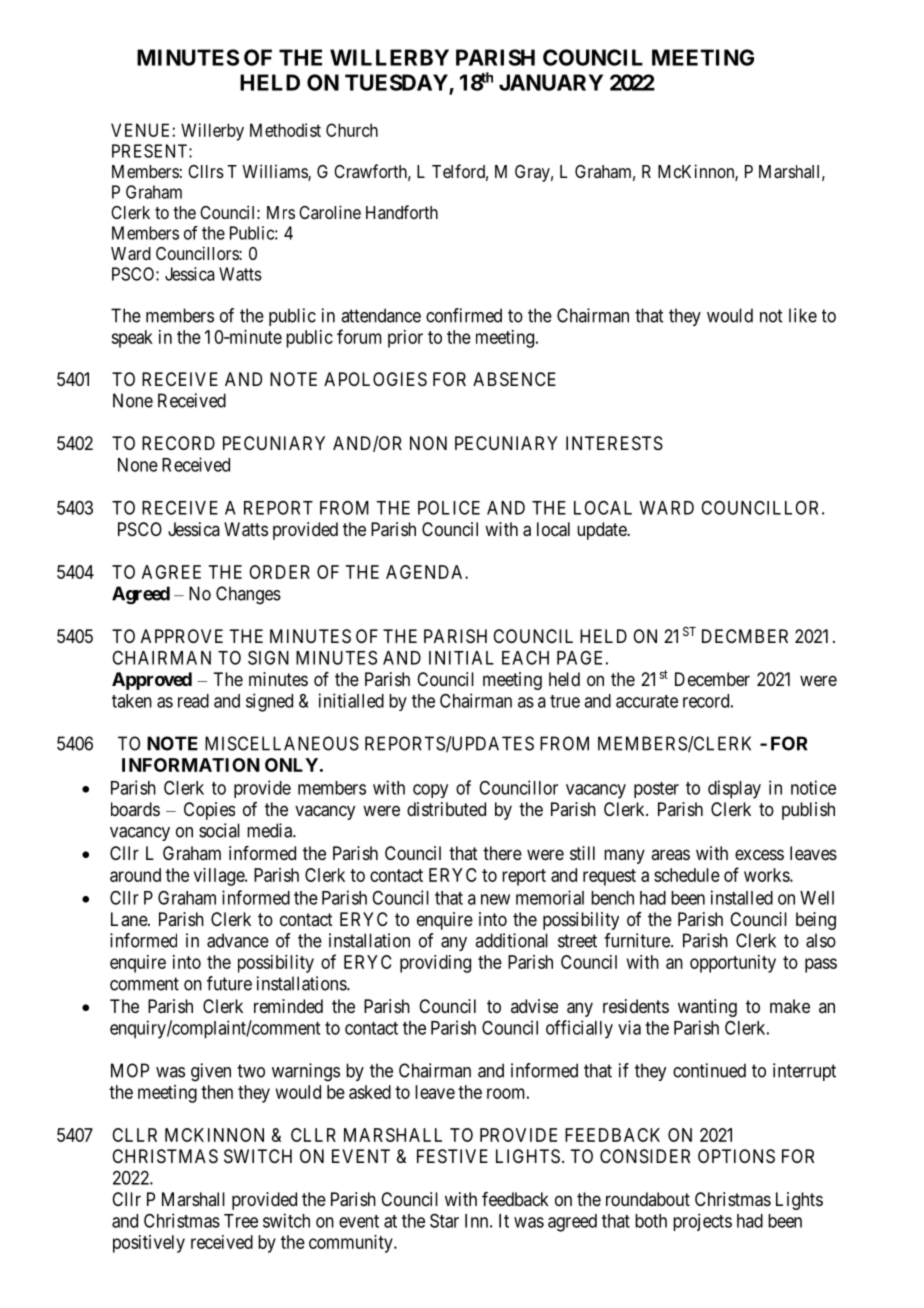  Describe the element at coordinates (712, 679) in the screenshot. I see `December` at that location.
